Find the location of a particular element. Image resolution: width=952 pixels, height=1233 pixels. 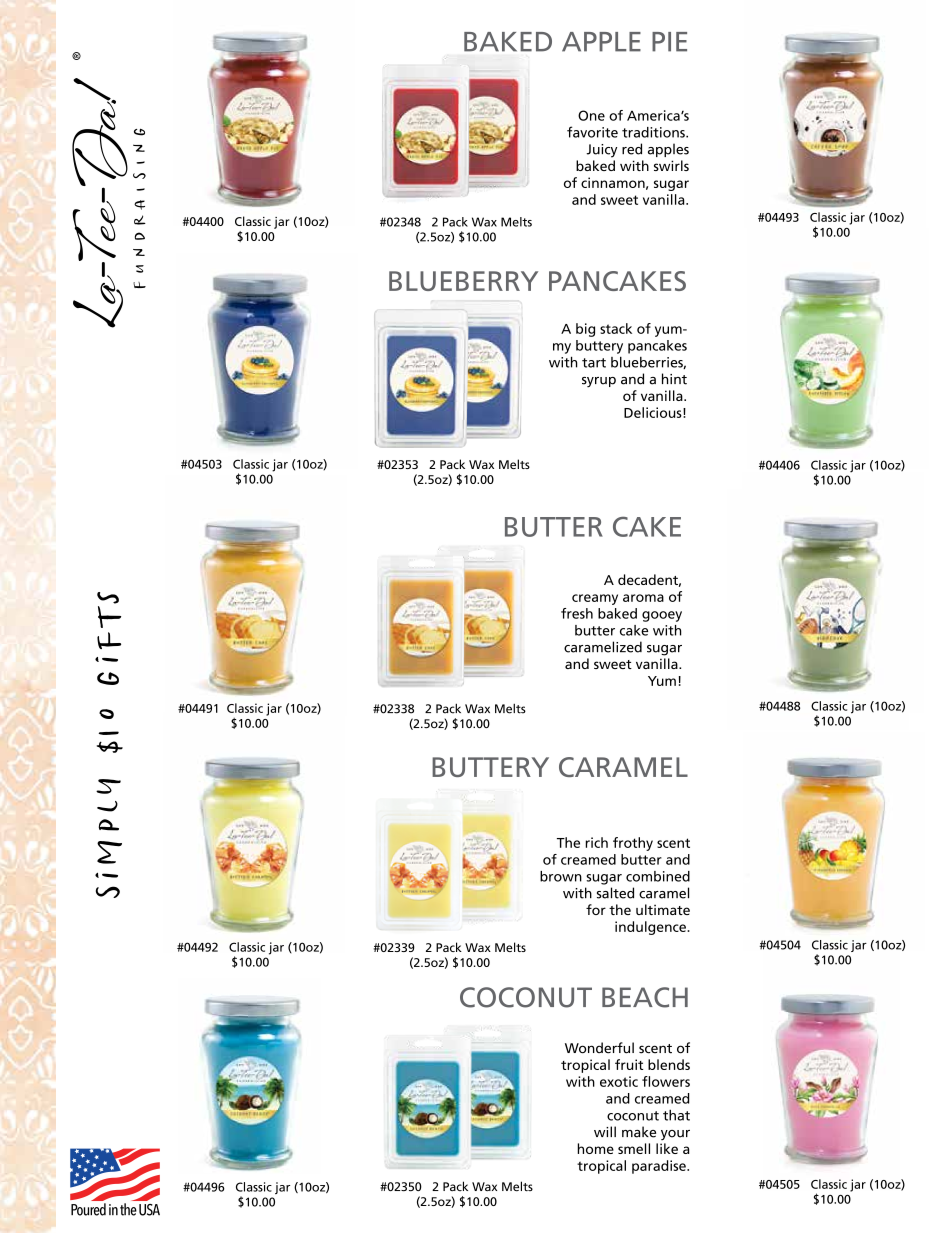

favorite is located at coordinates (592, 132).
